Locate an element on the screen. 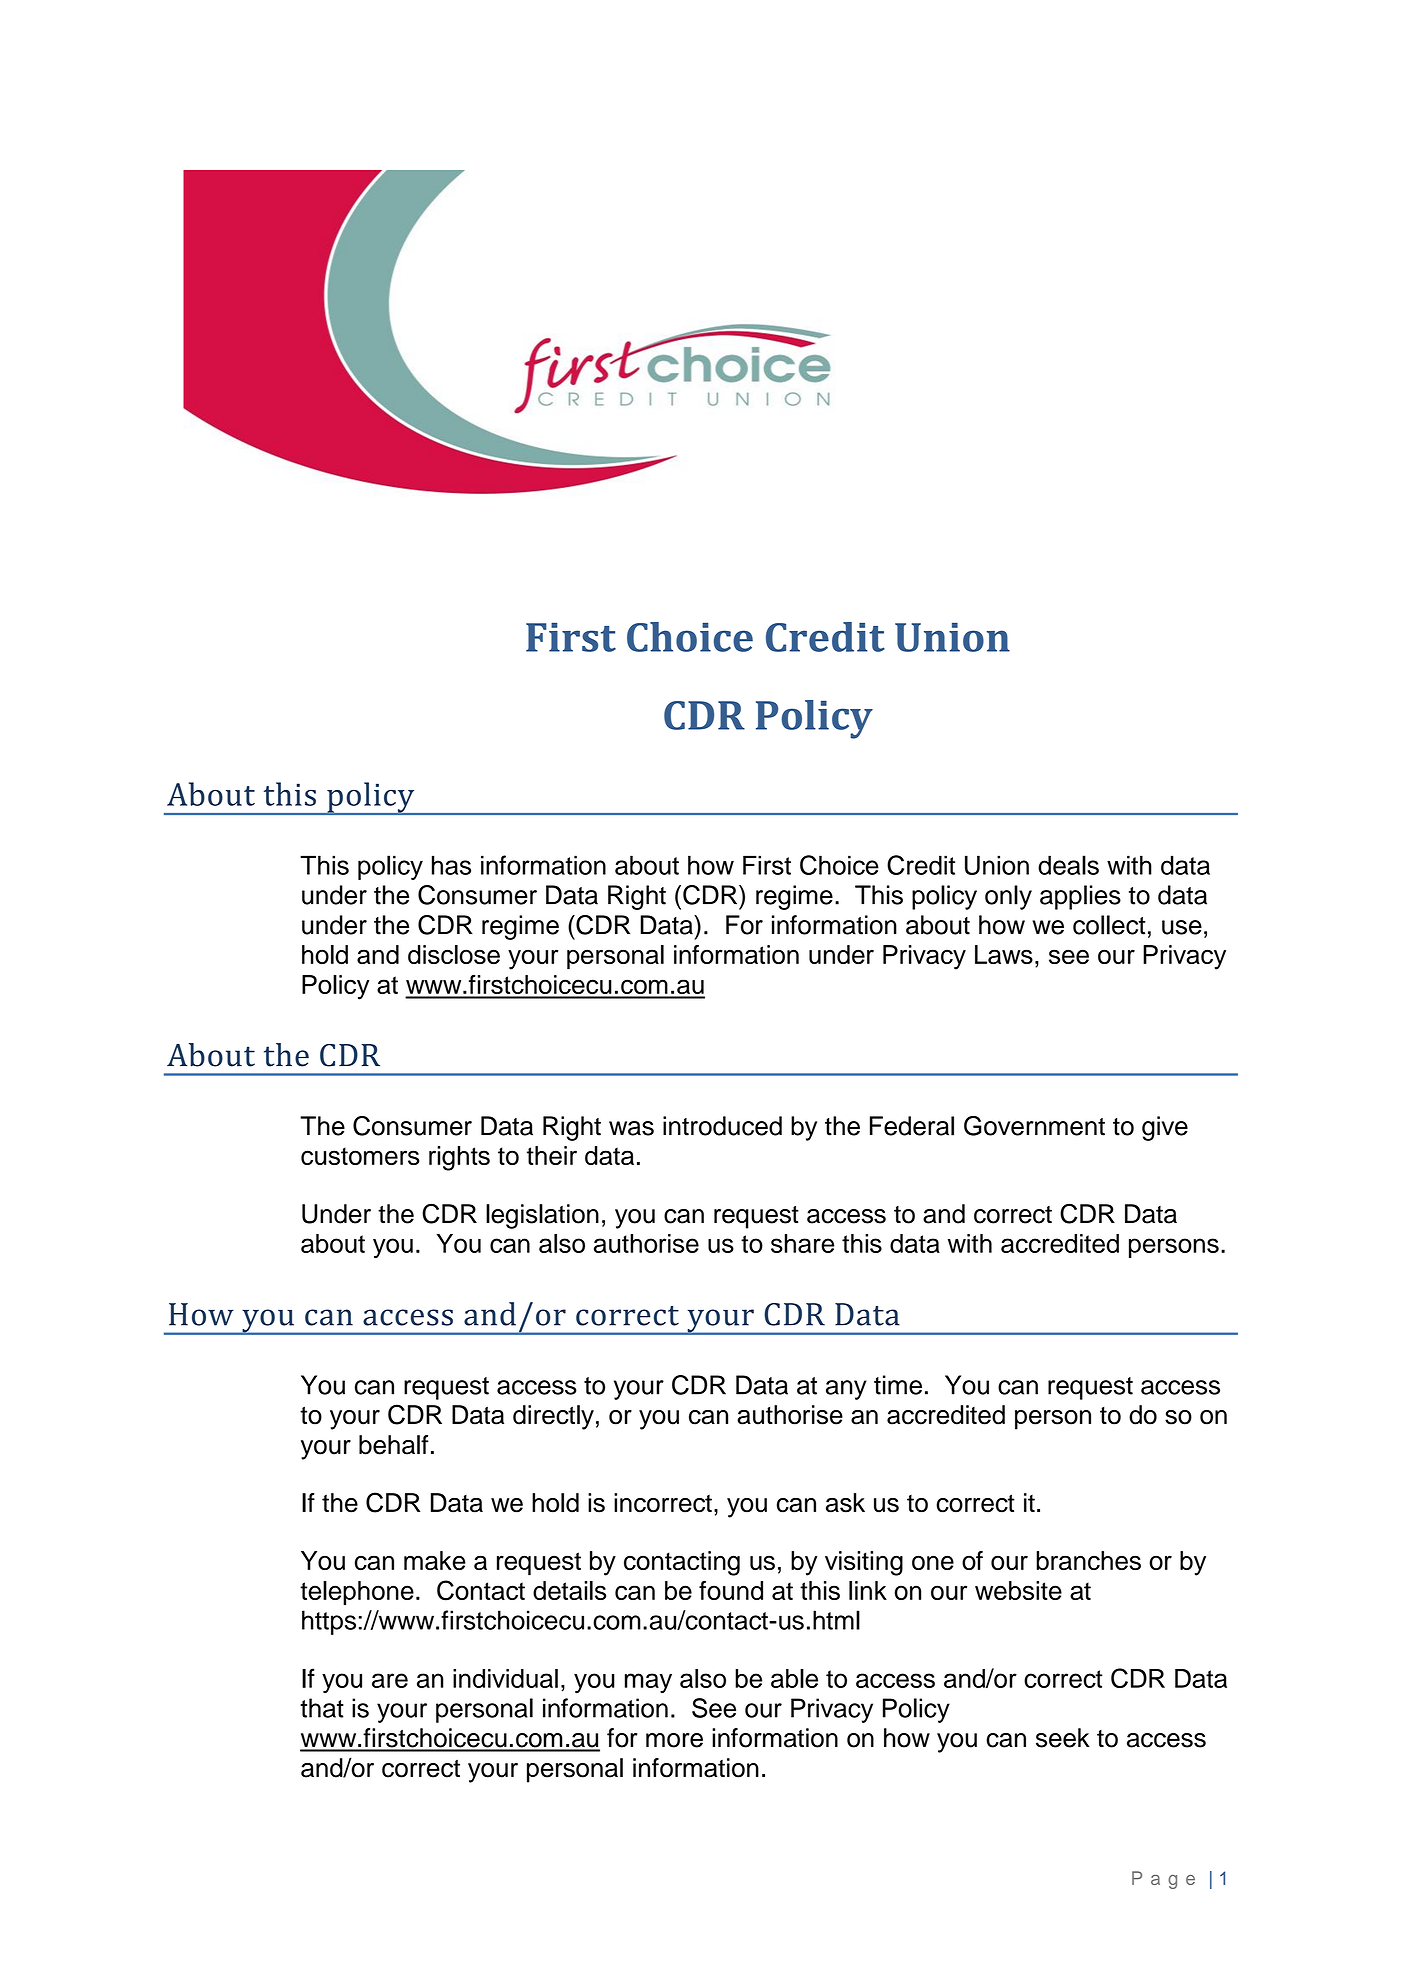 Image resolution: width=1401 pixels, height=1983 pixels. Government is located at coordinates (1034, 1126).
